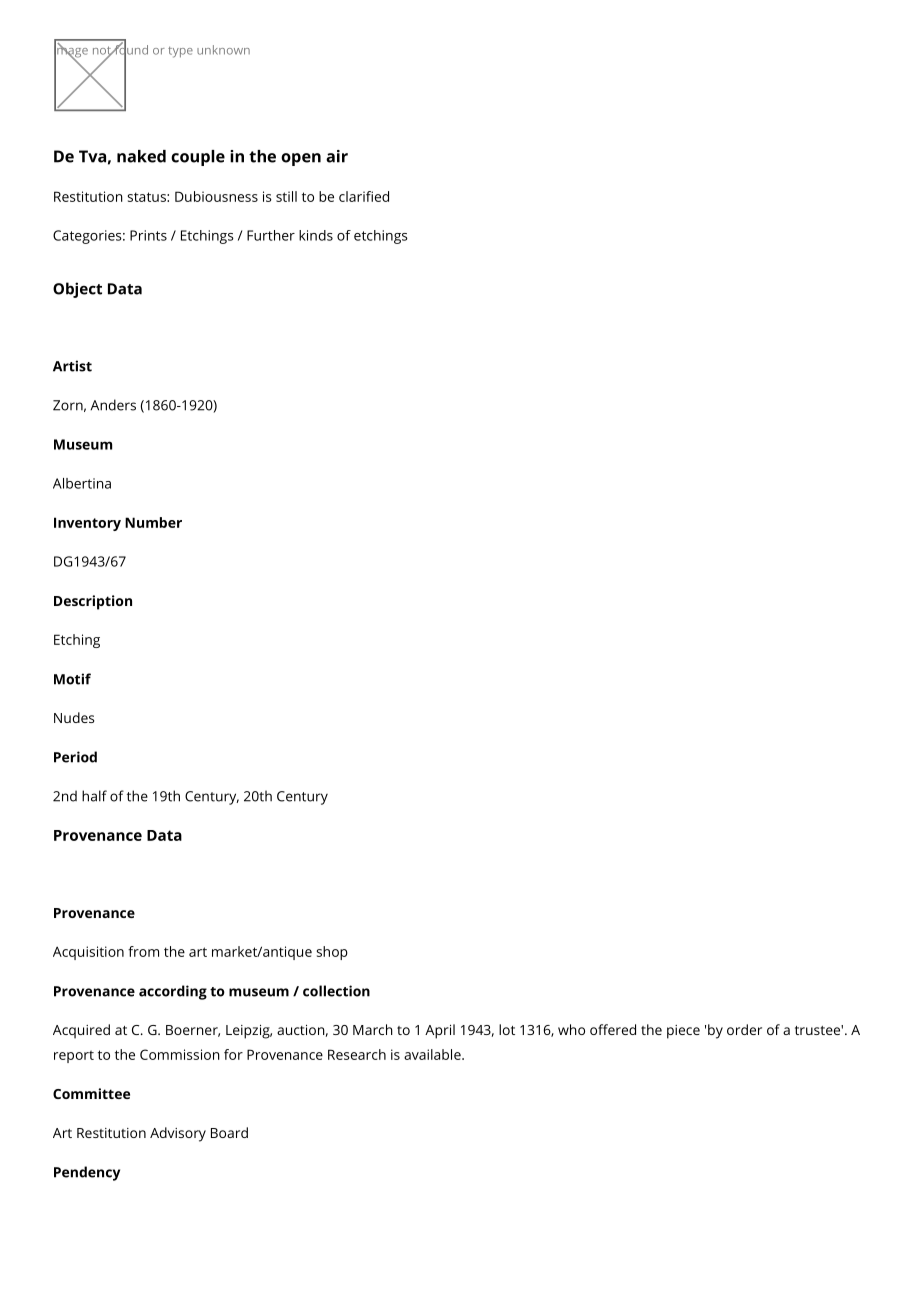  I want to click on piece, so click(683, 1032).
